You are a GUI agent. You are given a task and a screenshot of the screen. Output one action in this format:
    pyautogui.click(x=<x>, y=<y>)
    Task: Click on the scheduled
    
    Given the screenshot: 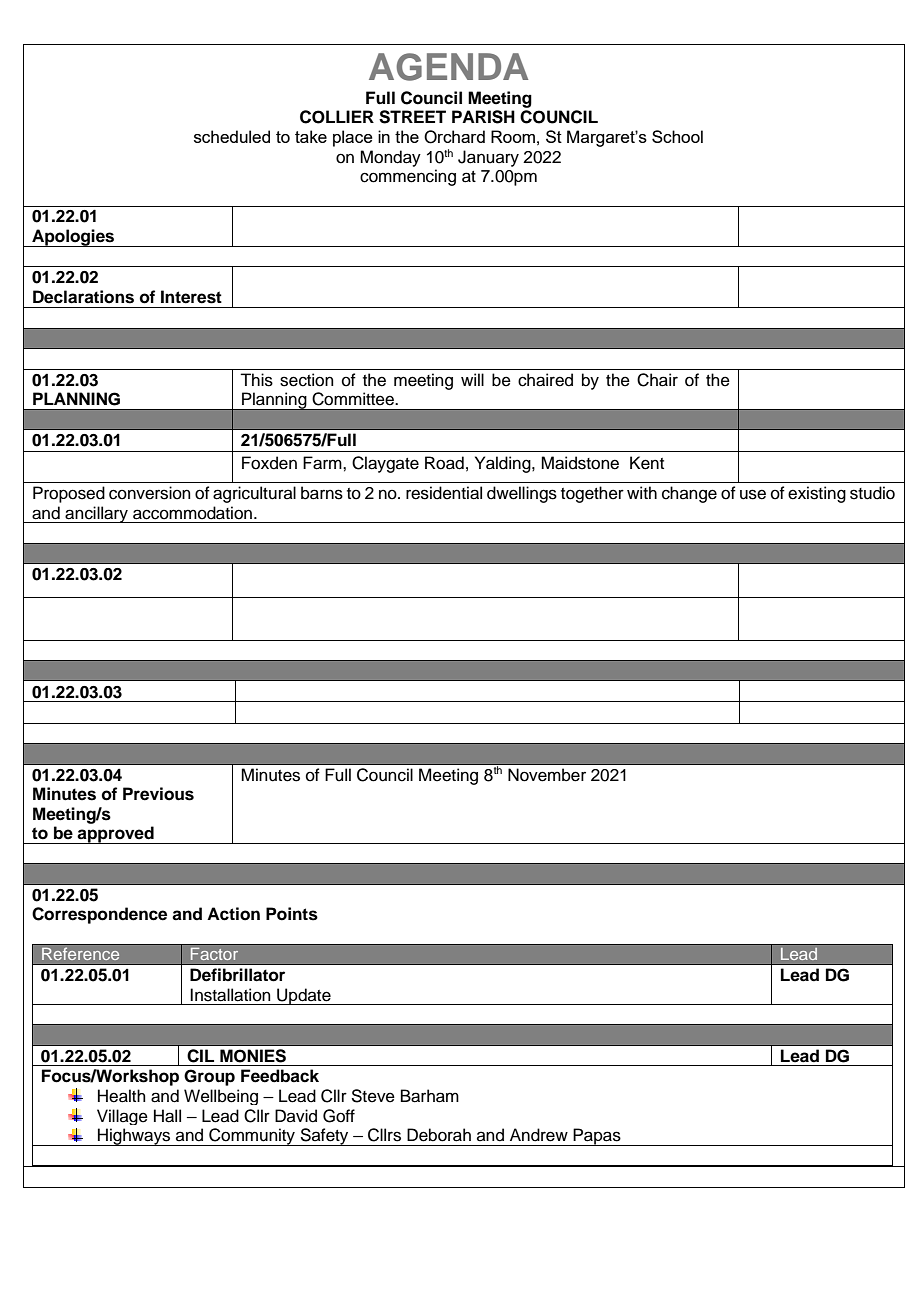 What is the action you would take?
    pyautogui.click(x=232, y=136)
